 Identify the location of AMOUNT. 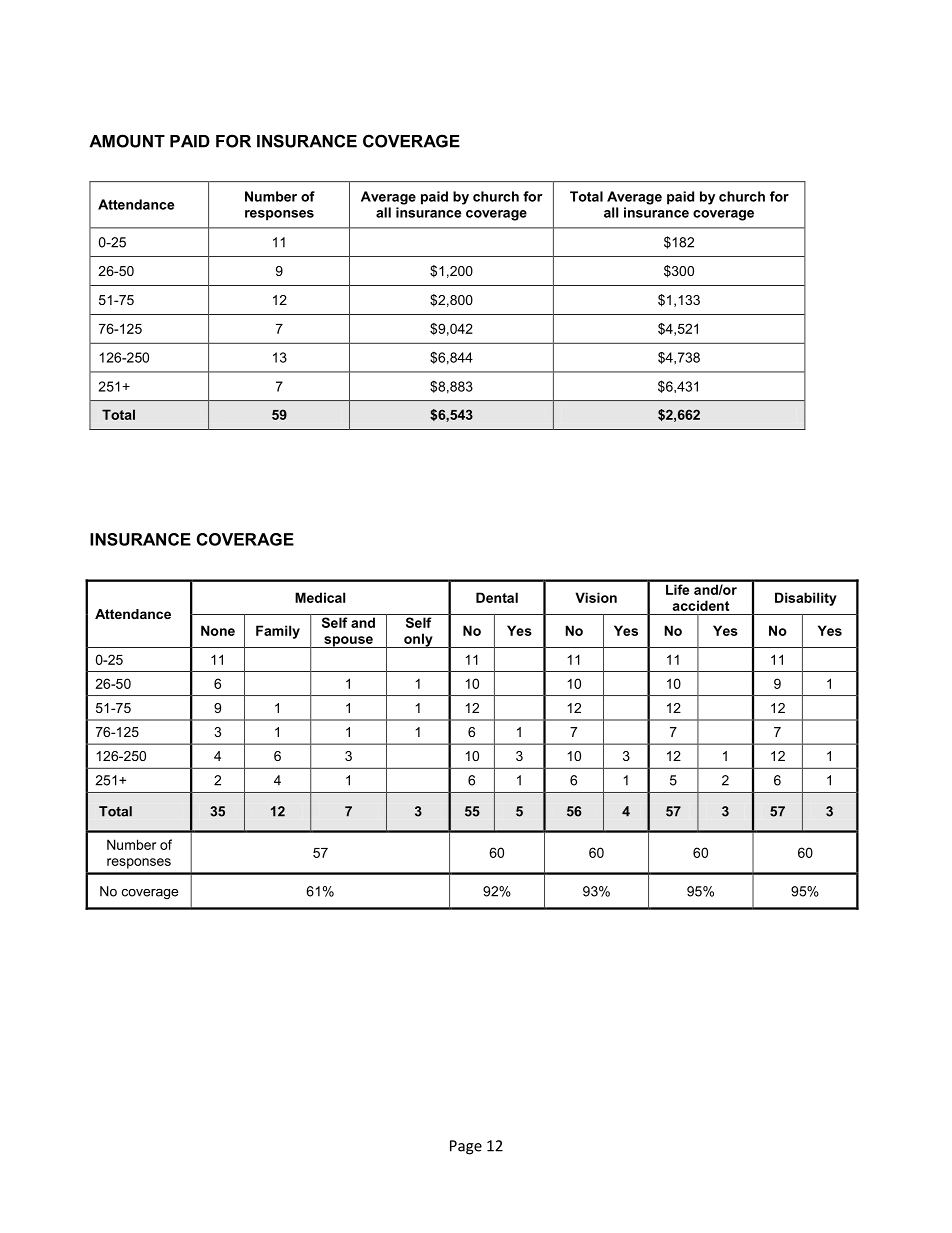
(127, 141).
